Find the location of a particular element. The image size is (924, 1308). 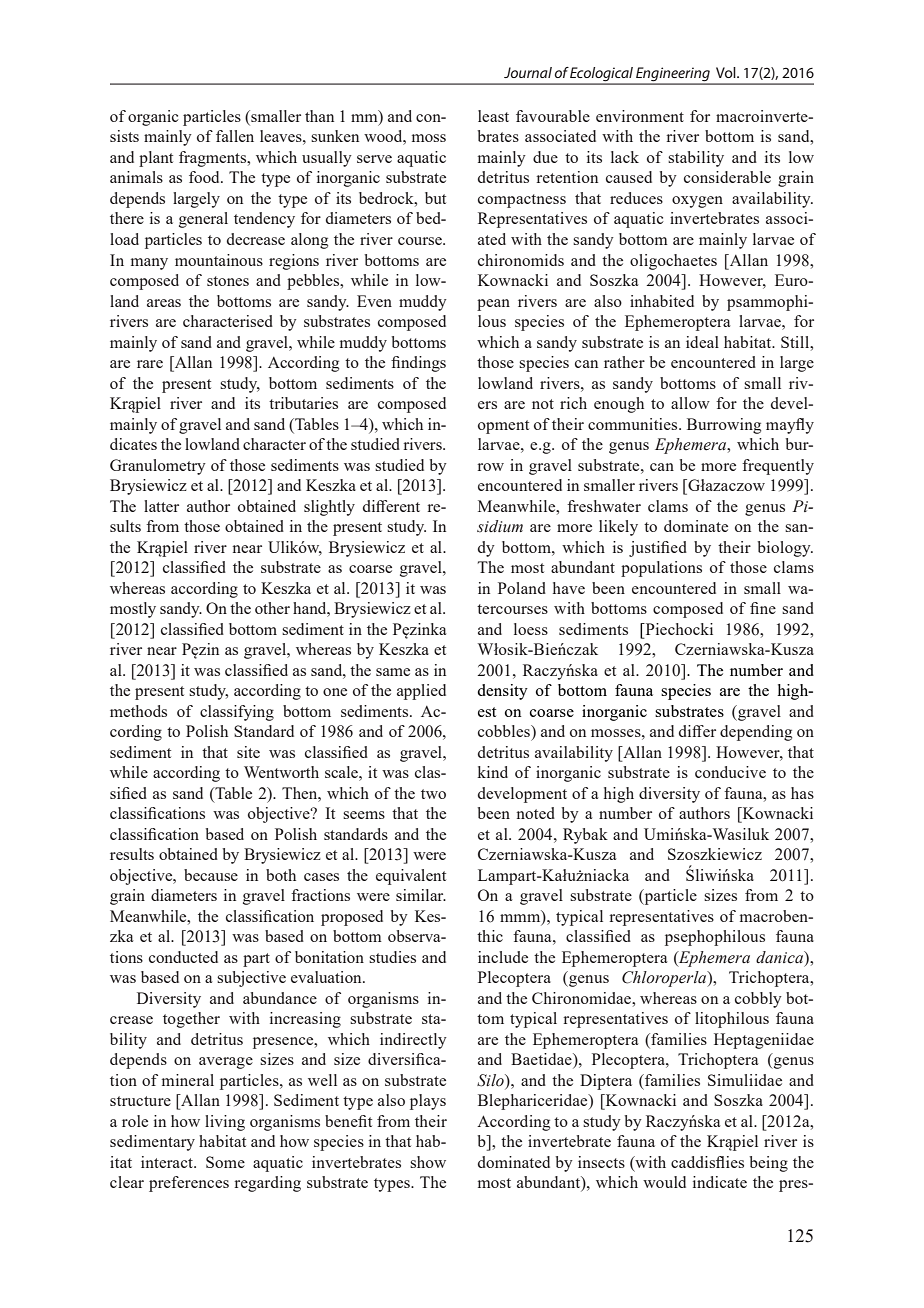

fallen is located at coordinates (235, 136).
